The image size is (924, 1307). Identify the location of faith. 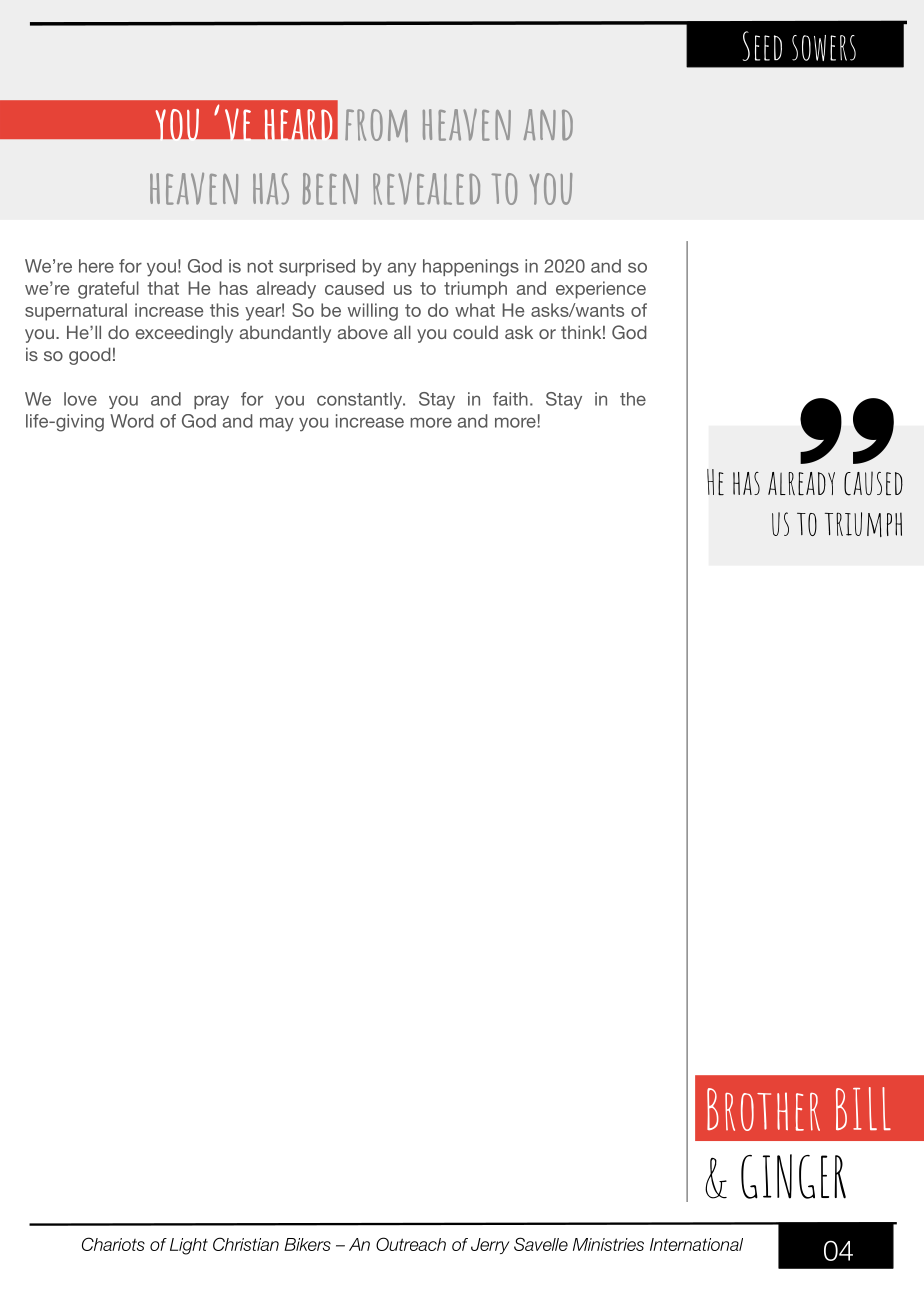
(510, 399).
